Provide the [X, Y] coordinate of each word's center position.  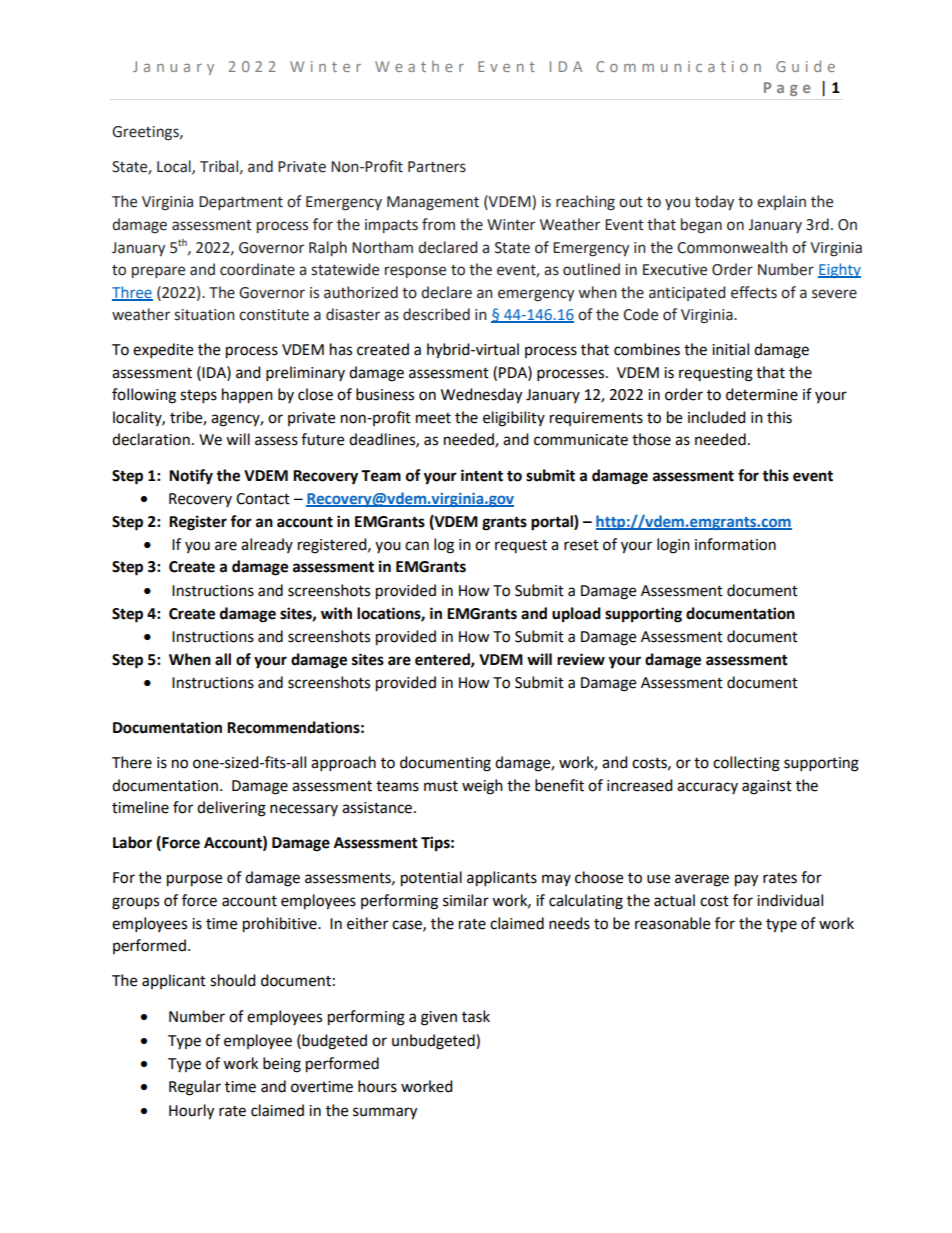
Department [241, 203]
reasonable [672, 923]
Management [433, 203]
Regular [195, 1088]
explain [781, 202]
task [476, 1016]
